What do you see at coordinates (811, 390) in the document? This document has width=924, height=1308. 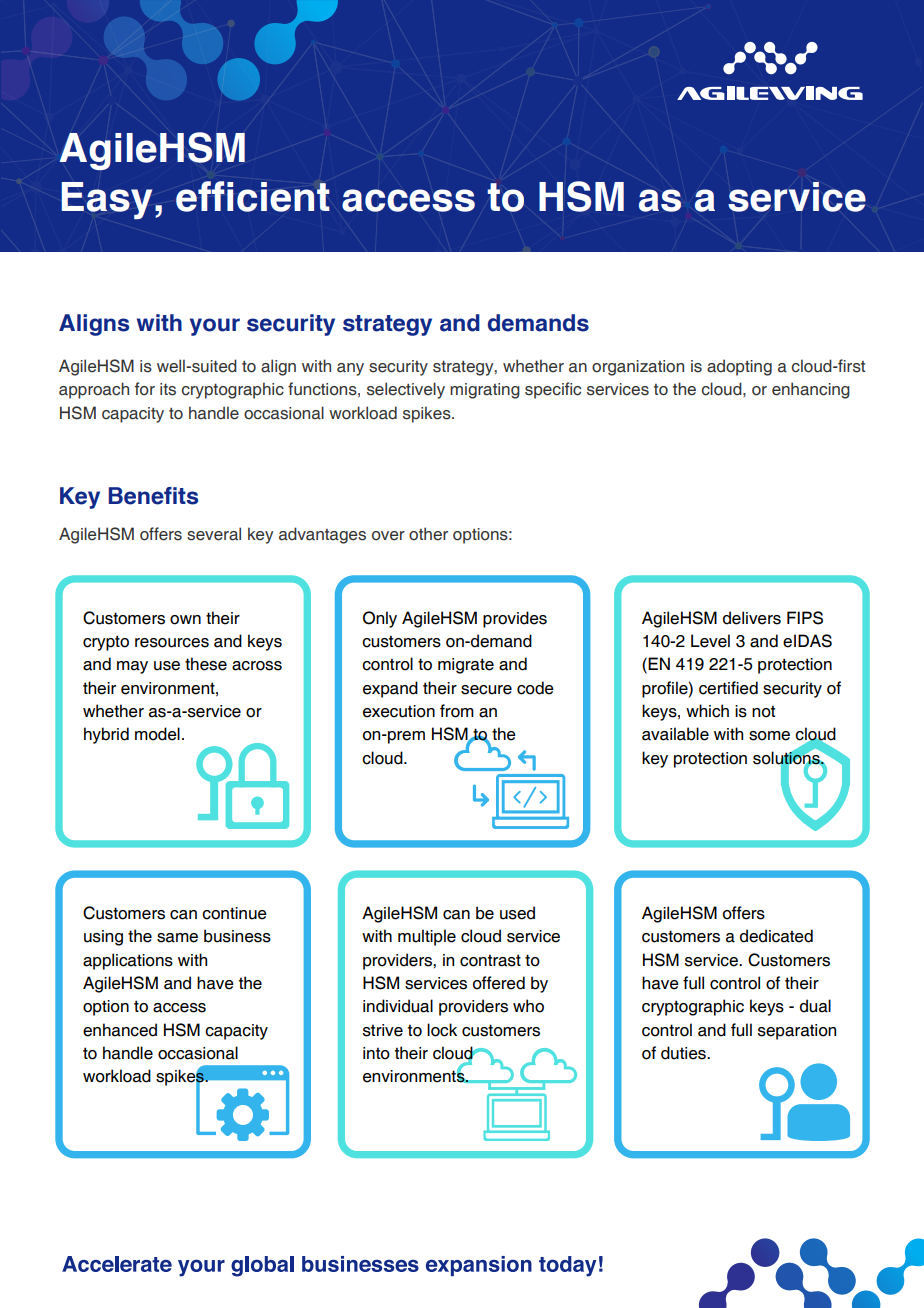 I see `enhancing` at bounding box center [811, 390].
